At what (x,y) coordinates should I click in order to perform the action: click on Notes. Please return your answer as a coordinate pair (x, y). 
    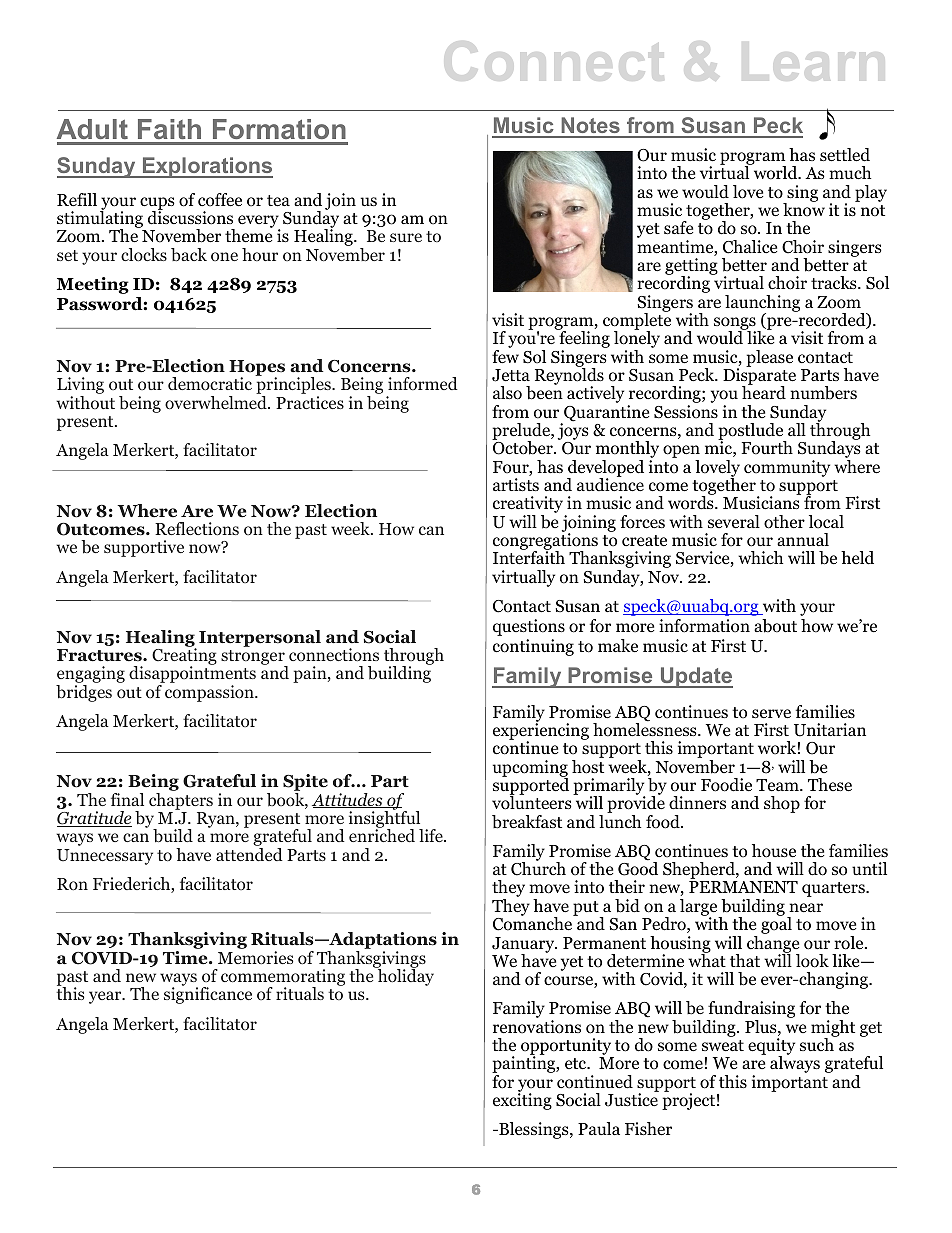
    Looking at the image, I should click on (590, 127).
